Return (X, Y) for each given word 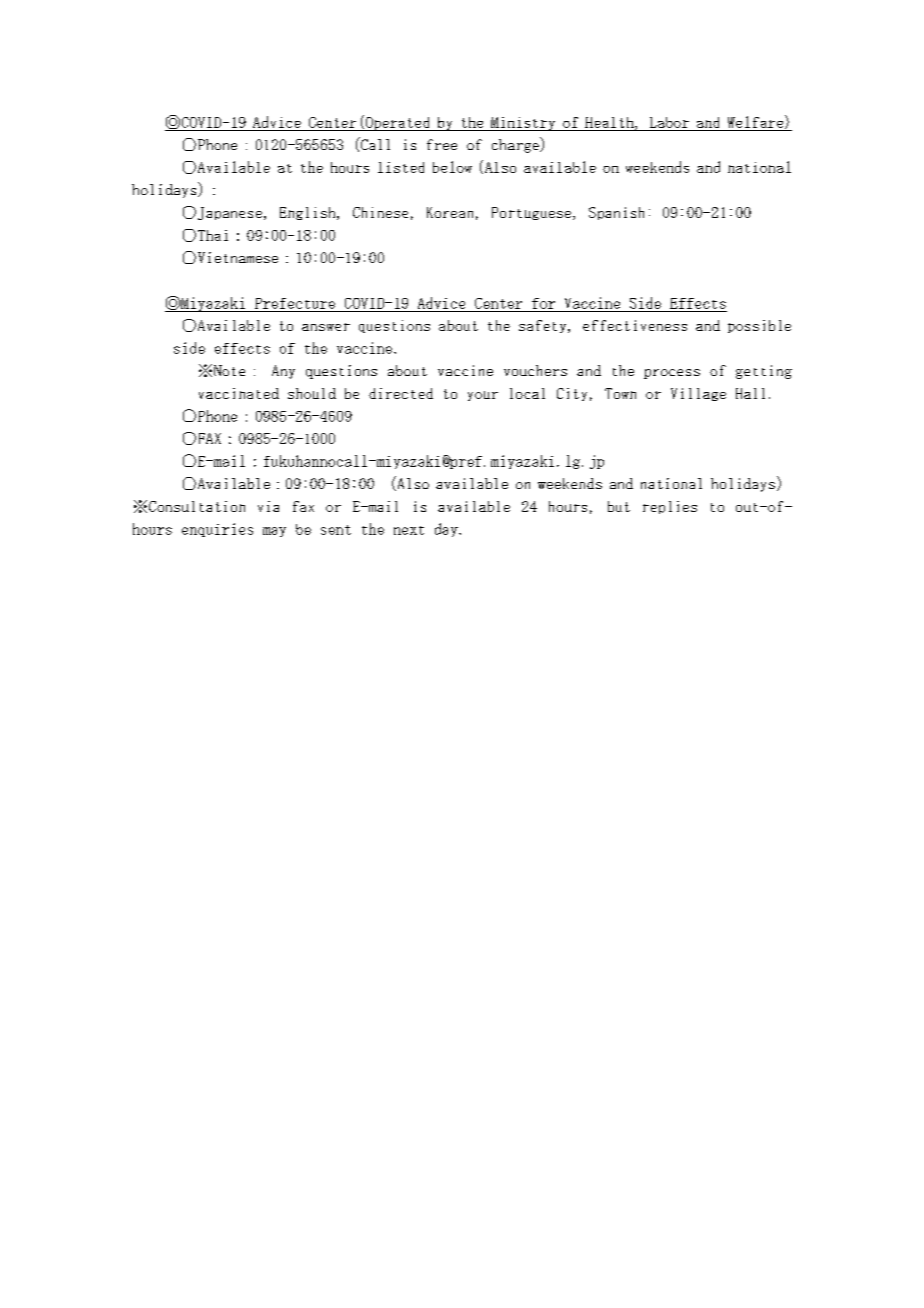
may (274, 532)
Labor (669, 122)
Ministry (523, 124)
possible (759, 326)
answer (326, 327)
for (543, 303)
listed (401, 167)
